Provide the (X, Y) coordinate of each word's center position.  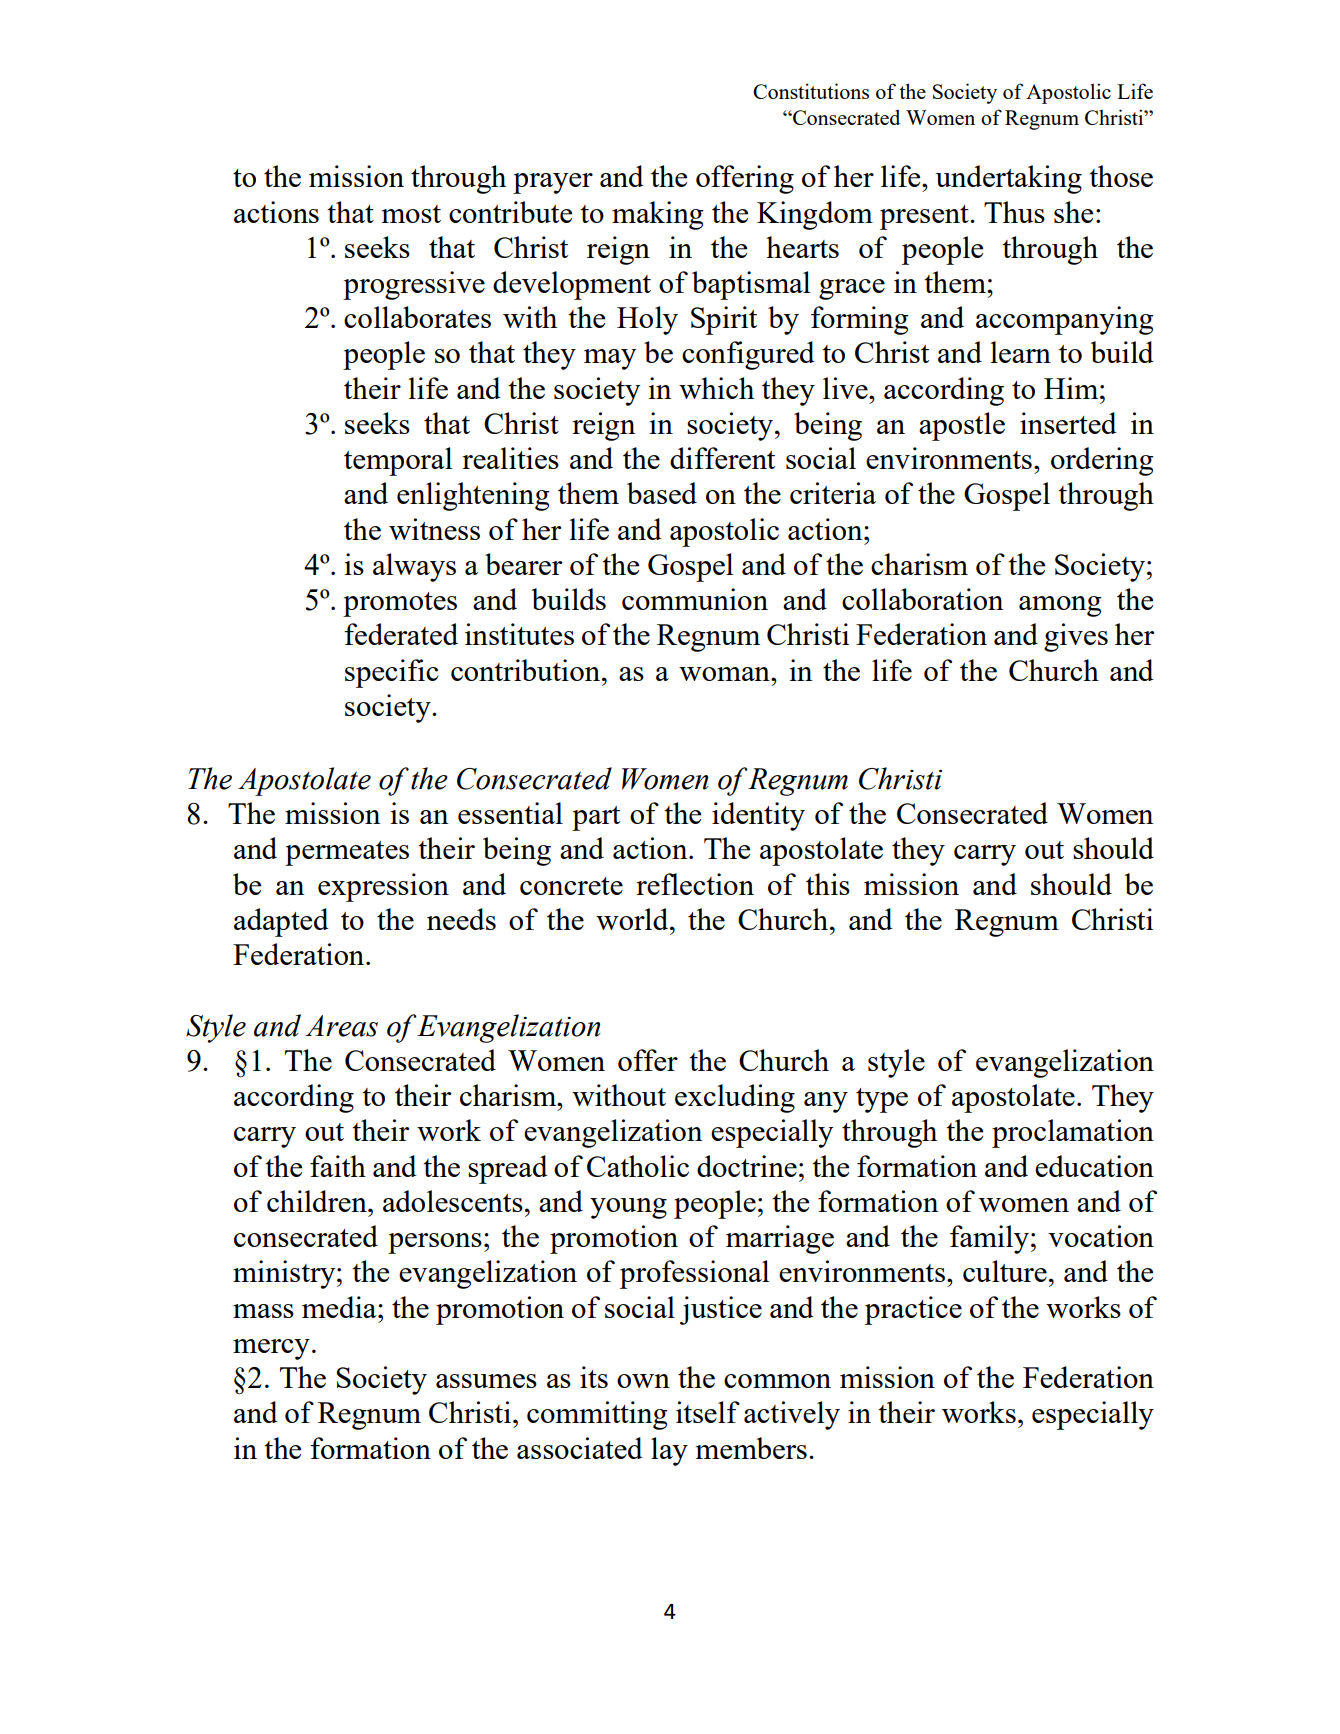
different (722, 458)
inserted (1068, 423)
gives (1076, 637)
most (411, 214)
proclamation (1073, 1133)
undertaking (1008, 179)
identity (758, 816)
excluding (735, 1098)
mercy (271, 1349)
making (658, 215)
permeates (347, 853)
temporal (398, 461)
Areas (341, 1026)
